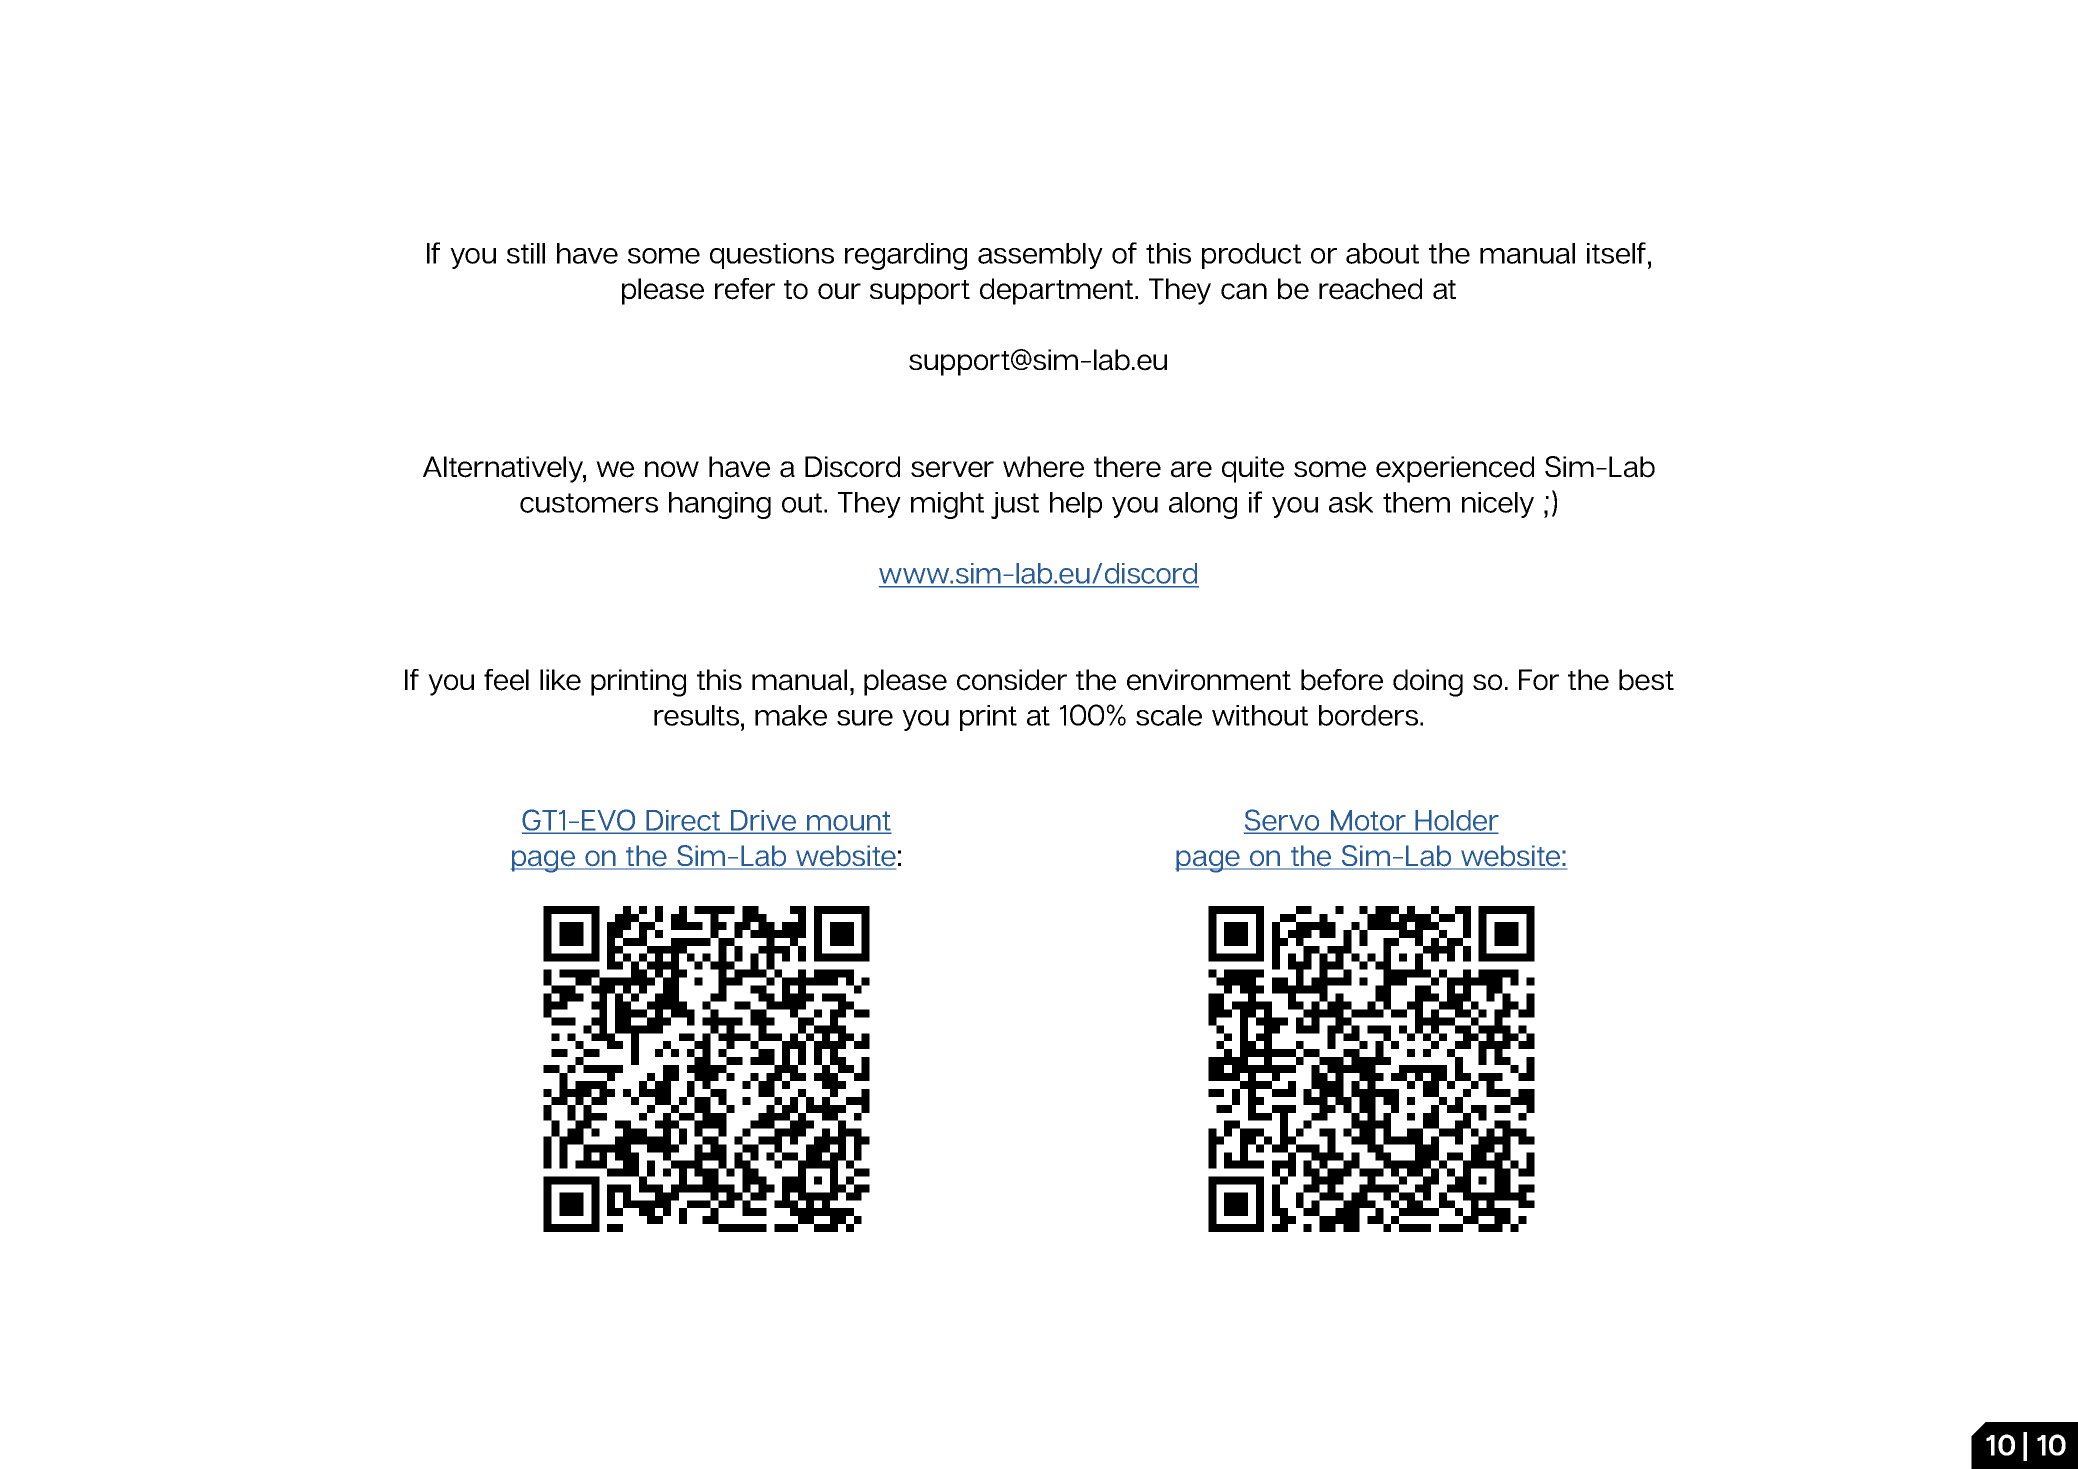 This screenshot has height=1469, width=2078. What do you see at coordinates (745, 289) in the screenshot?
I see `refer` at bounding box center [745, 289].
